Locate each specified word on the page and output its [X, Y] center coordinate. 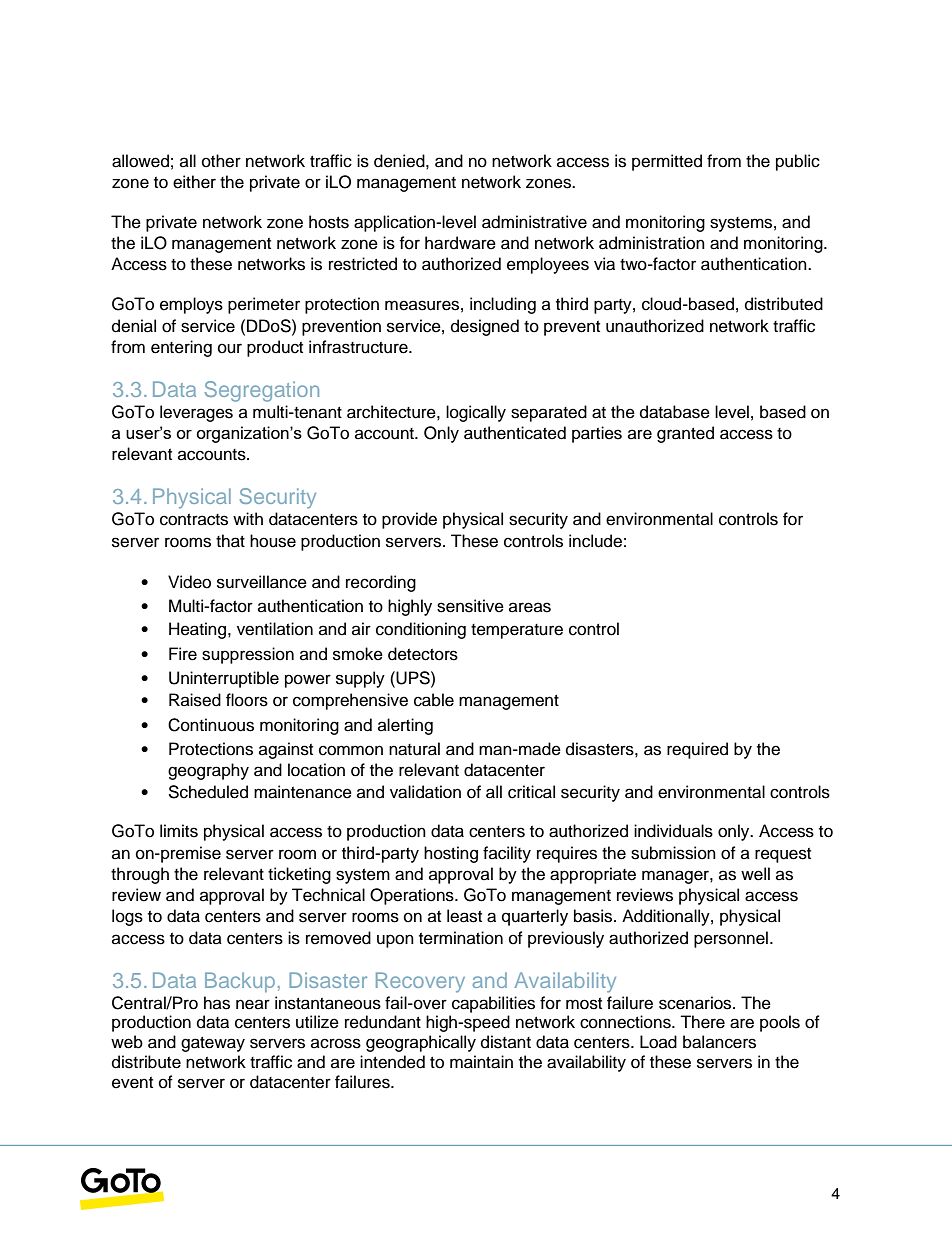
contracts [194, 520]
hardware [460, 243]
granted [685, 434]
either [194, 182]
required [697, 750]
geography [208, 771]
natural [414, 749]
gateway [213, 1044]
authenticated [515, 433]
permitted [667, 162]
